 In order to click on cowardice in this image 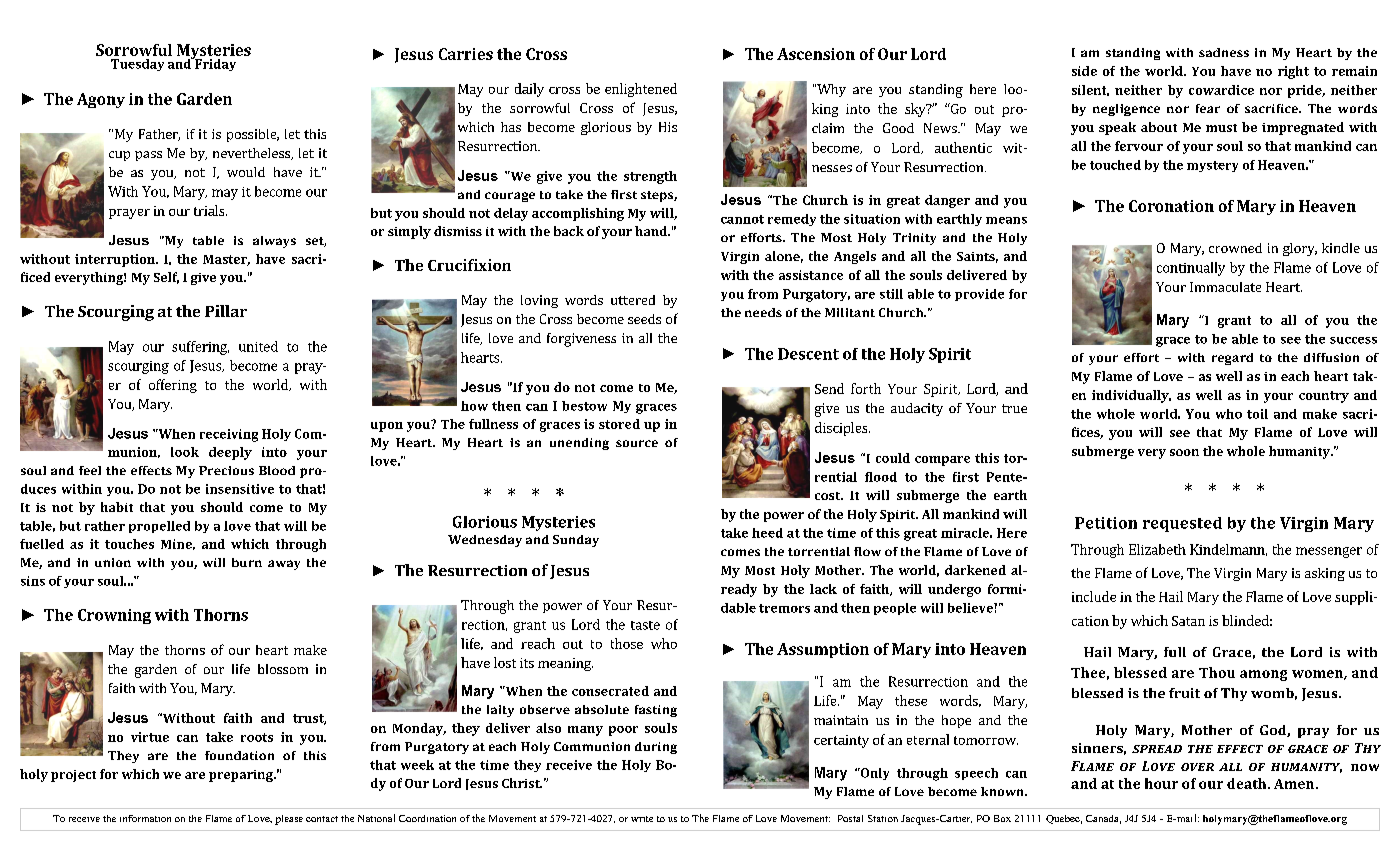, I will do `click(1221, 90)`.
